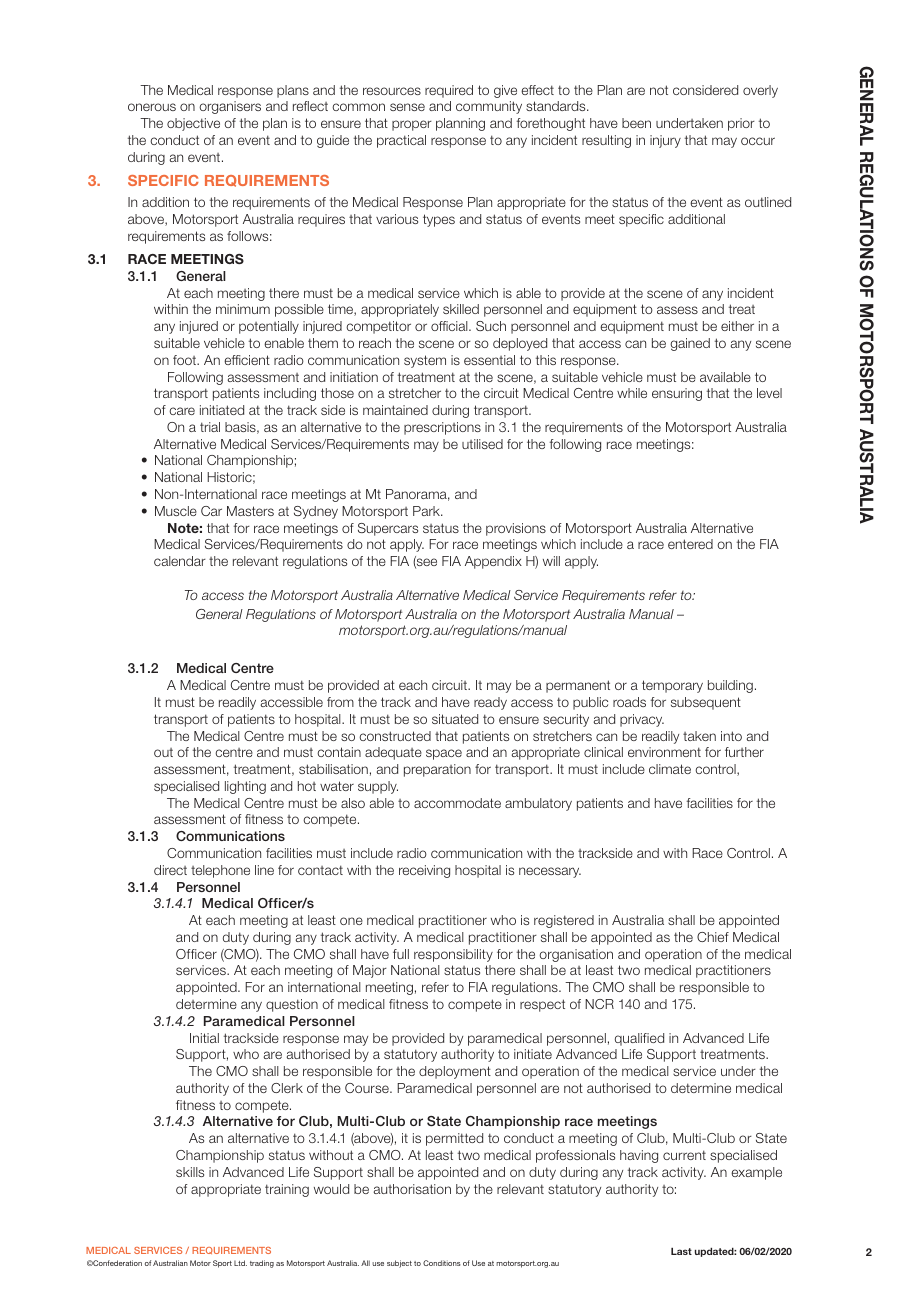 The height and width of the screenshot is (1308, 924). I want to click on receiving, so click(424, 871).
